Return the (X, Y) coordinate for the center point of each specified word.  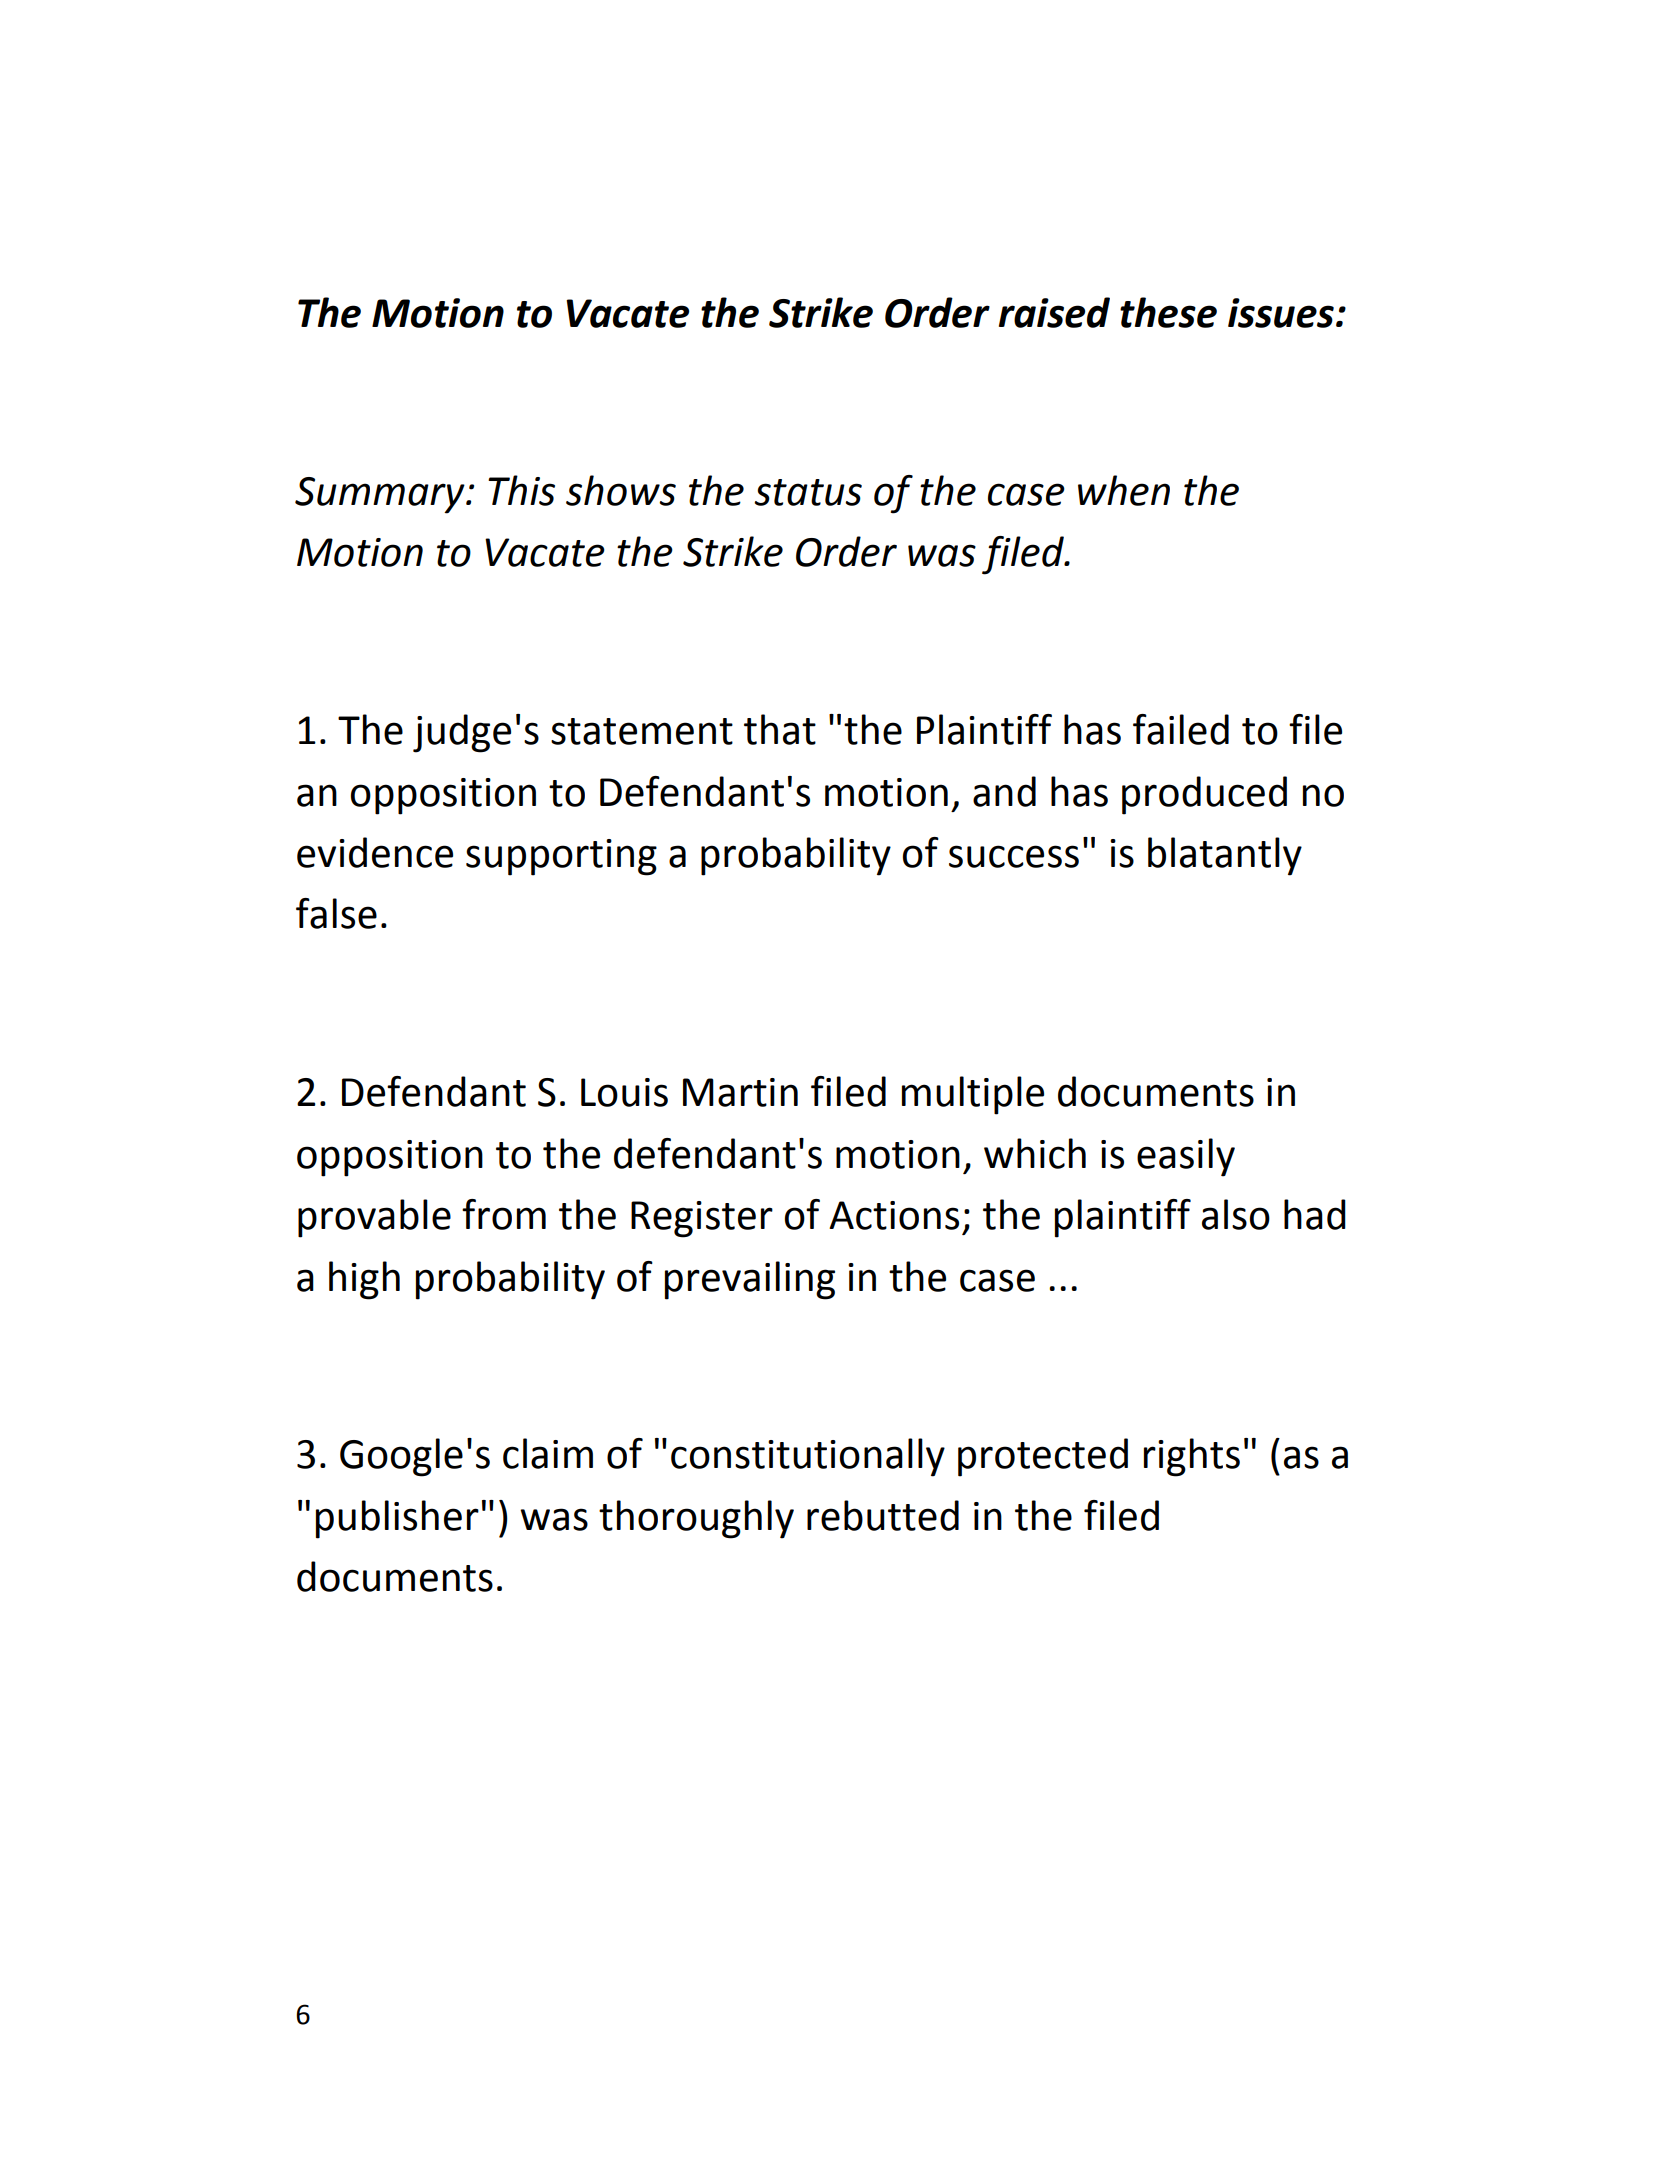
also (1236, 1214)
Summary (381, 495)
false (336, 913)
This (521, 490)
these (1168, 312)
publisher (397, 1519)
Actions (894, 1215)
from (504, 1214)
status (808, 492)
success (1014, 856)
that (780, 729)
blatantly (1225, 856)
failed (1181, 729)
